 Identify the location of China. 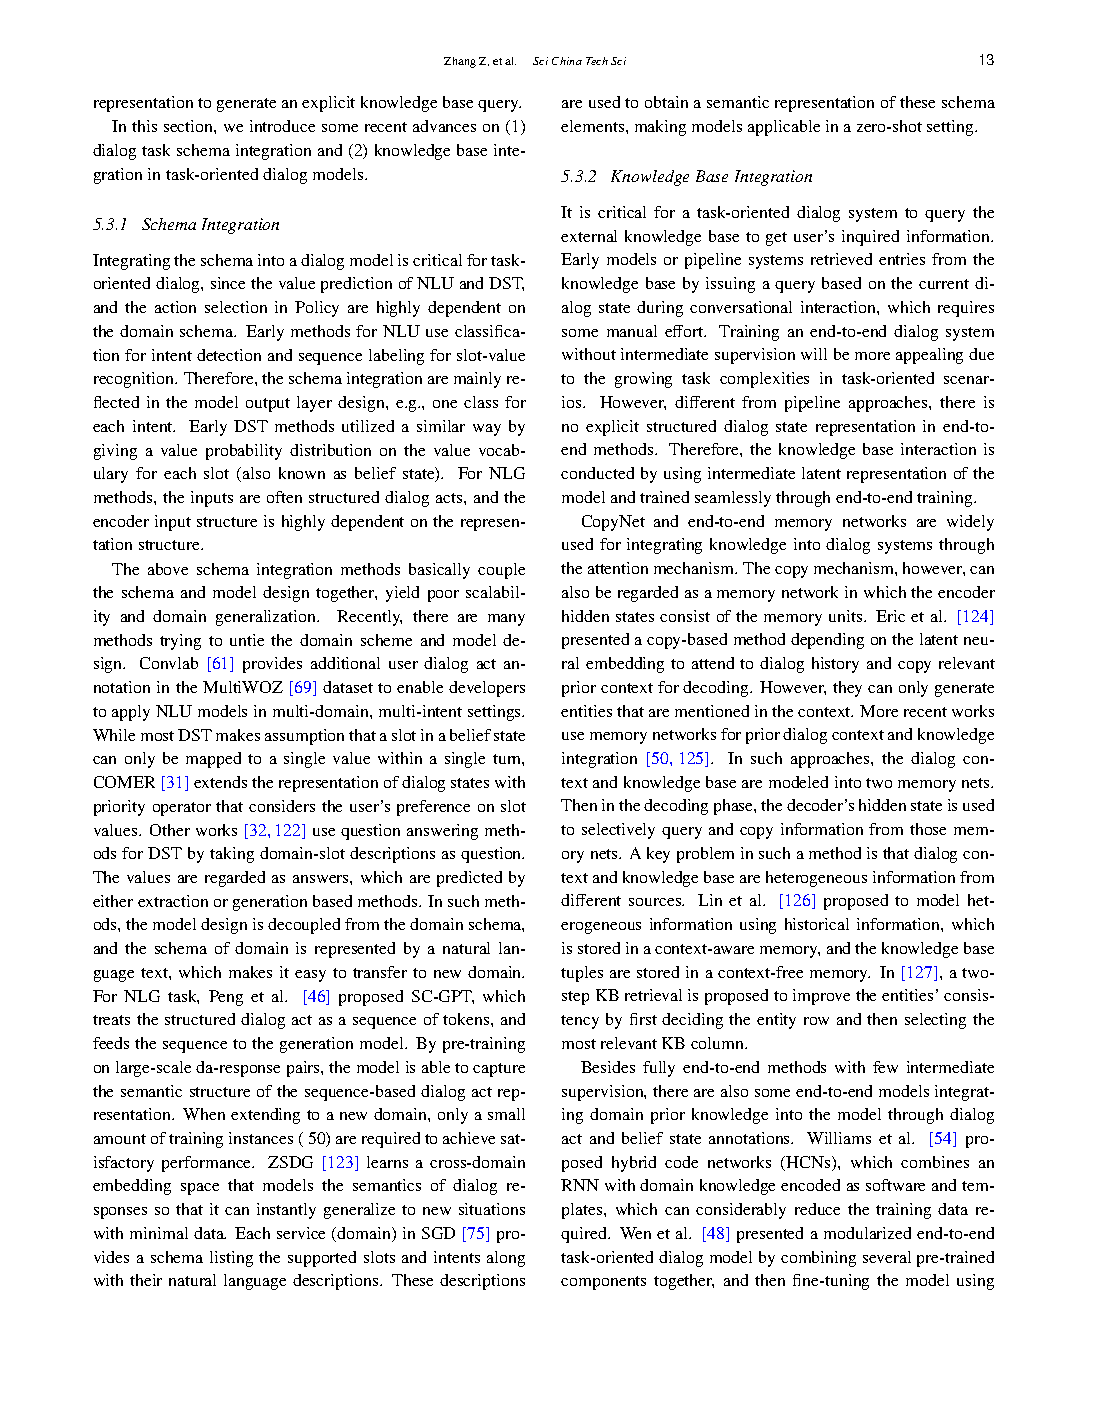
(567, 61).
